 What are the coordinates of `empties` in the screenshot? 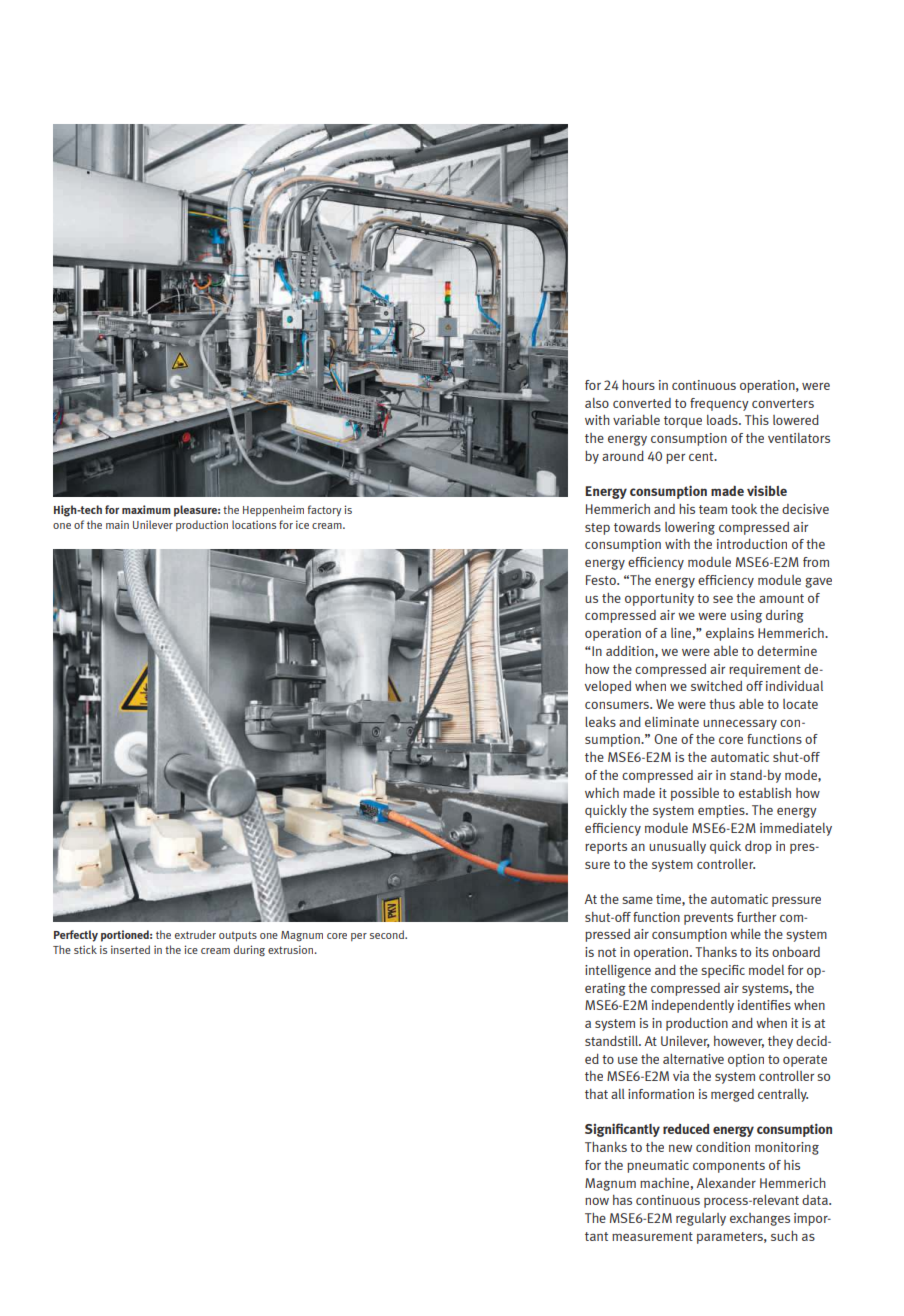 It's located at (722, 811).
